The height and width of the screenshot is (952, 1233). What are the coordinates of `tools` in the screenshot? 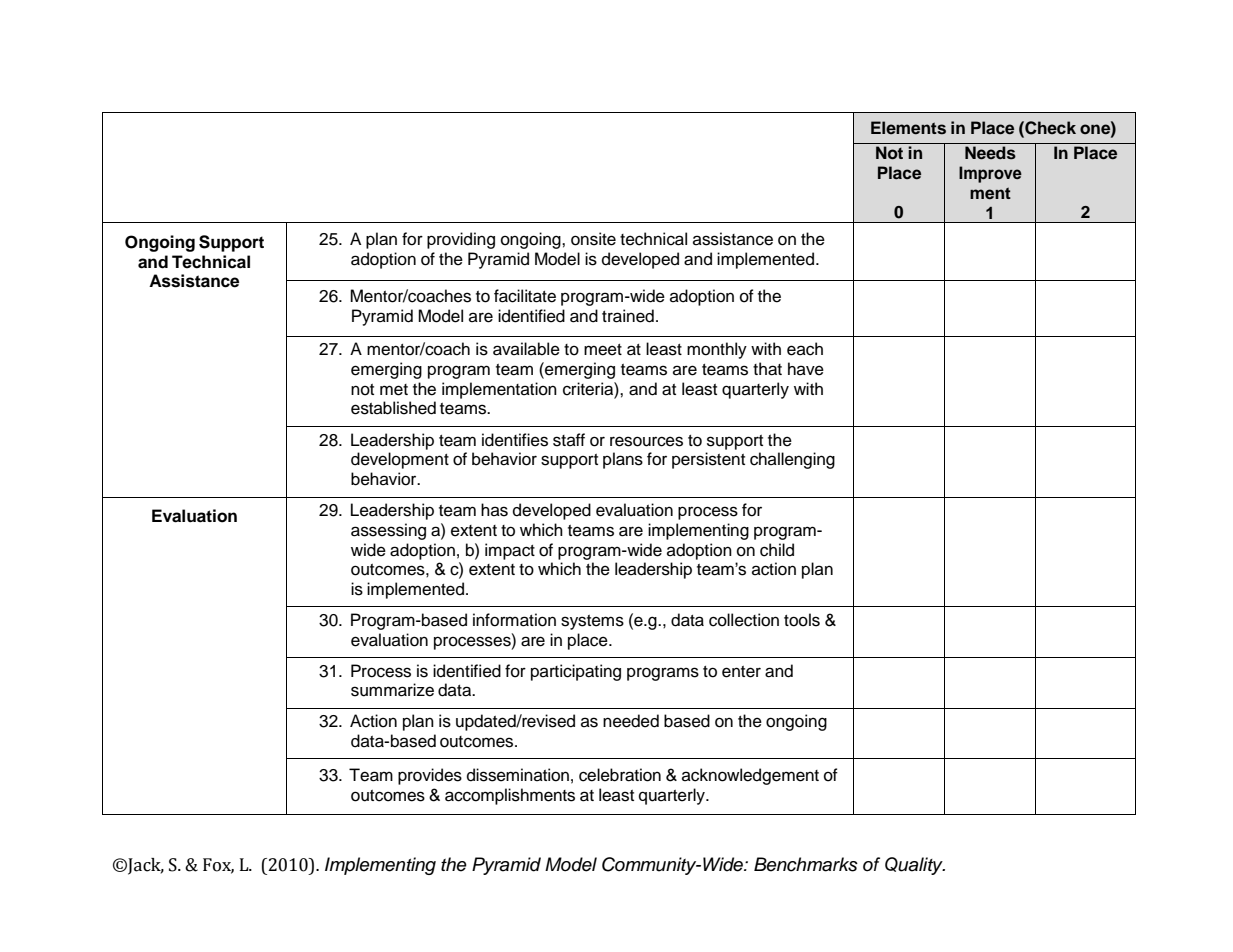 It's located at (802, 620).
